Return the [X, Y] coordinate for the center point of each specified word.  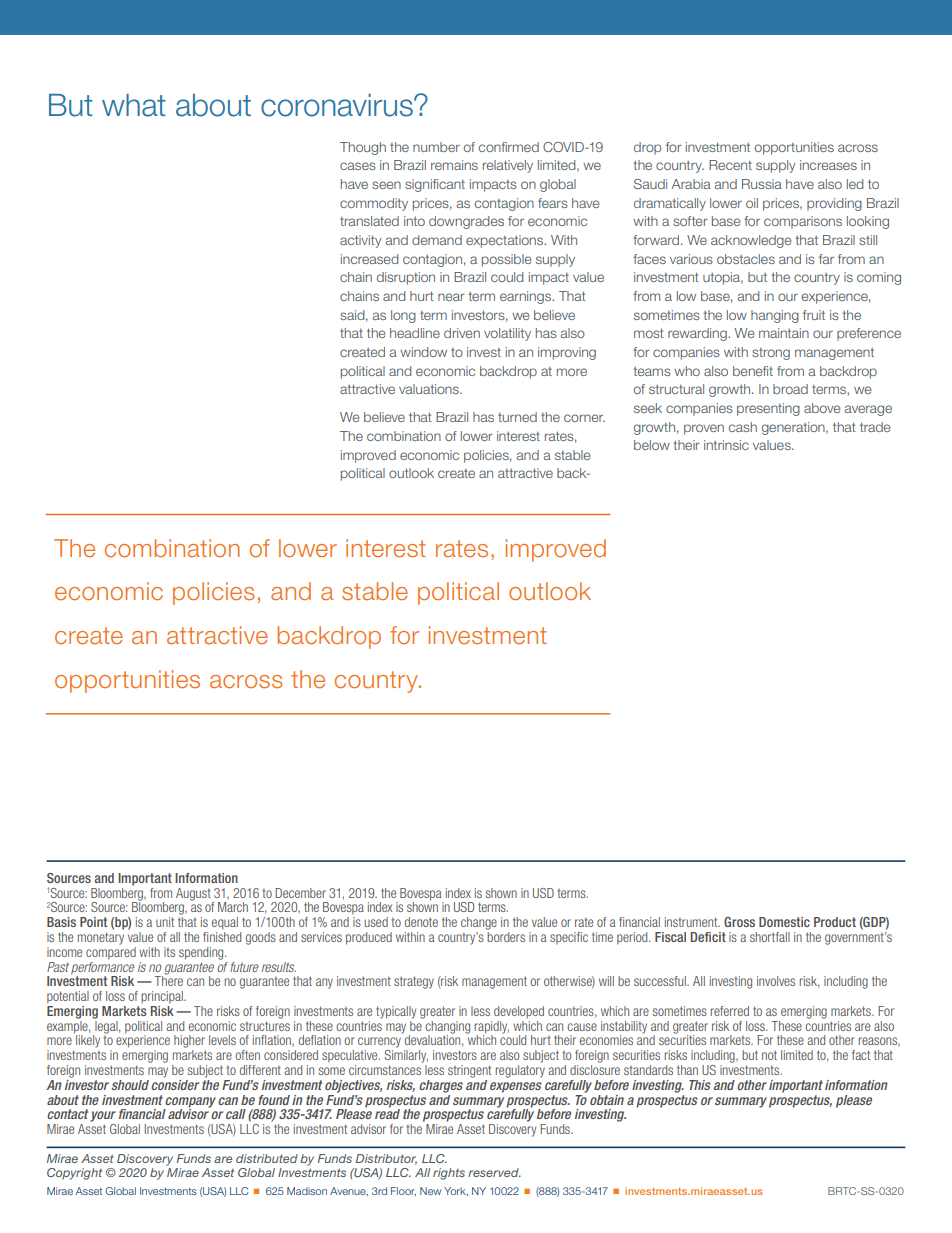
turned [517, 417]
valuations [430, 389]
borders [506, 935]
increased [370, 259]
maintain [784, 333]
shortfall [770, 937]
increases [828, 165]
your [103, 1118]
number [436, 147]
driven [462, 333]
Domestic [784, 922]
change [479, 923]
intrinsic [726, 445]
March [233, 907]
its [169, 952]
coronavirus [338, 105]
